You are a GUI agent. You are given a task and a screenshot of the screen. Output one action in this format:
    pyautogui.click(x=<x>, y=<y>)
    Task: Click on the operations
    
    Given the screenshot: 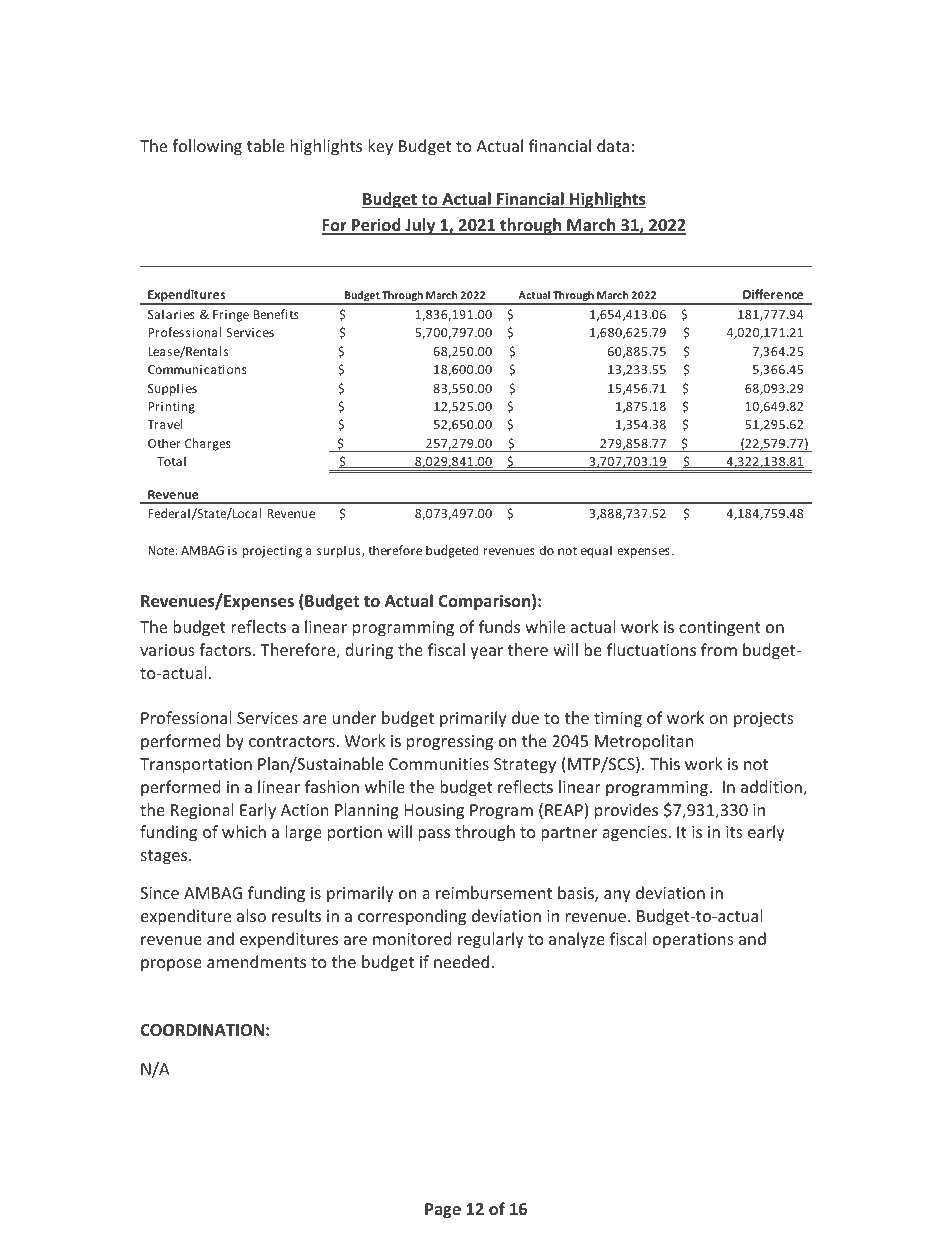 What is the action you would take?
    pyautogui.click(x=693, y=941)
